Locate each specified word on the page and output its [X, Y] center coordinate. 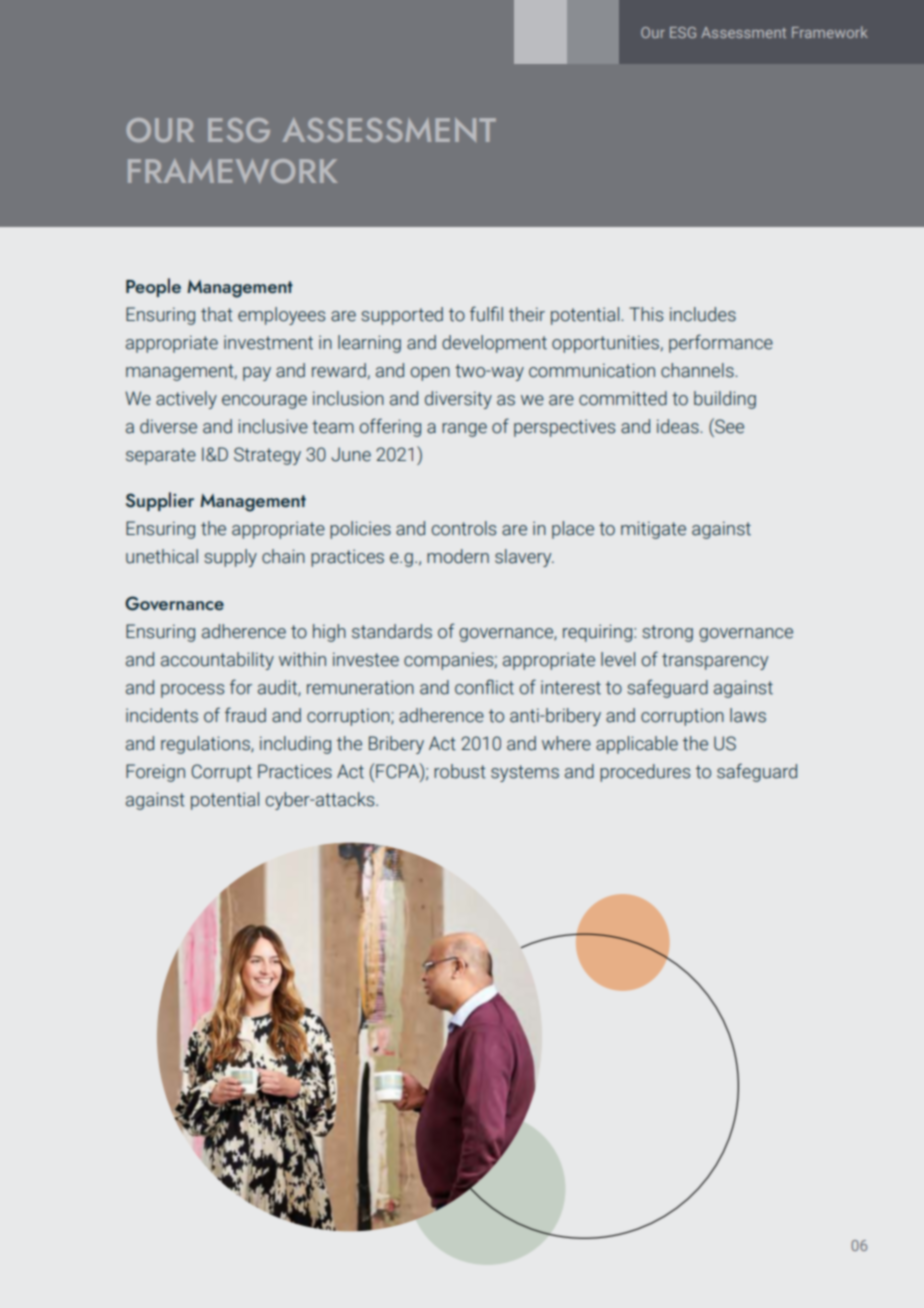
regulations [206, 745]
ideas [679, 426]
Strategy [267, 456]
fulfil [486, 314]
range [464, 430]
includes [703, 314]
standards [392, 631]
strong [667, 633]
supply [230, 558]
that [217, 314]
